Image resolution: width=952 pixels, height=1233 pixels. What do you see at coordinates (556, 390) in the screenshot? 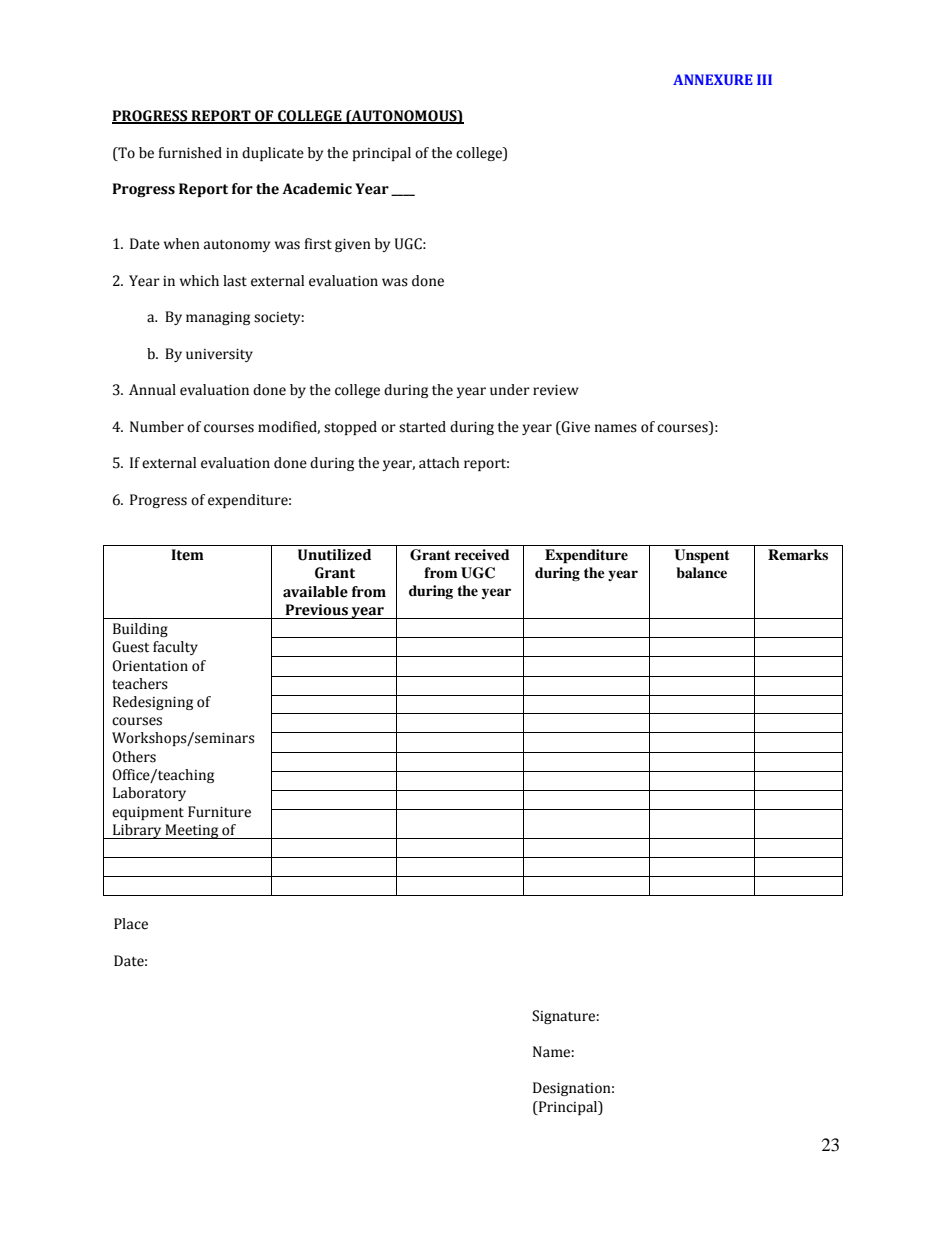
I see `review` at bounding box center [556, 390].
